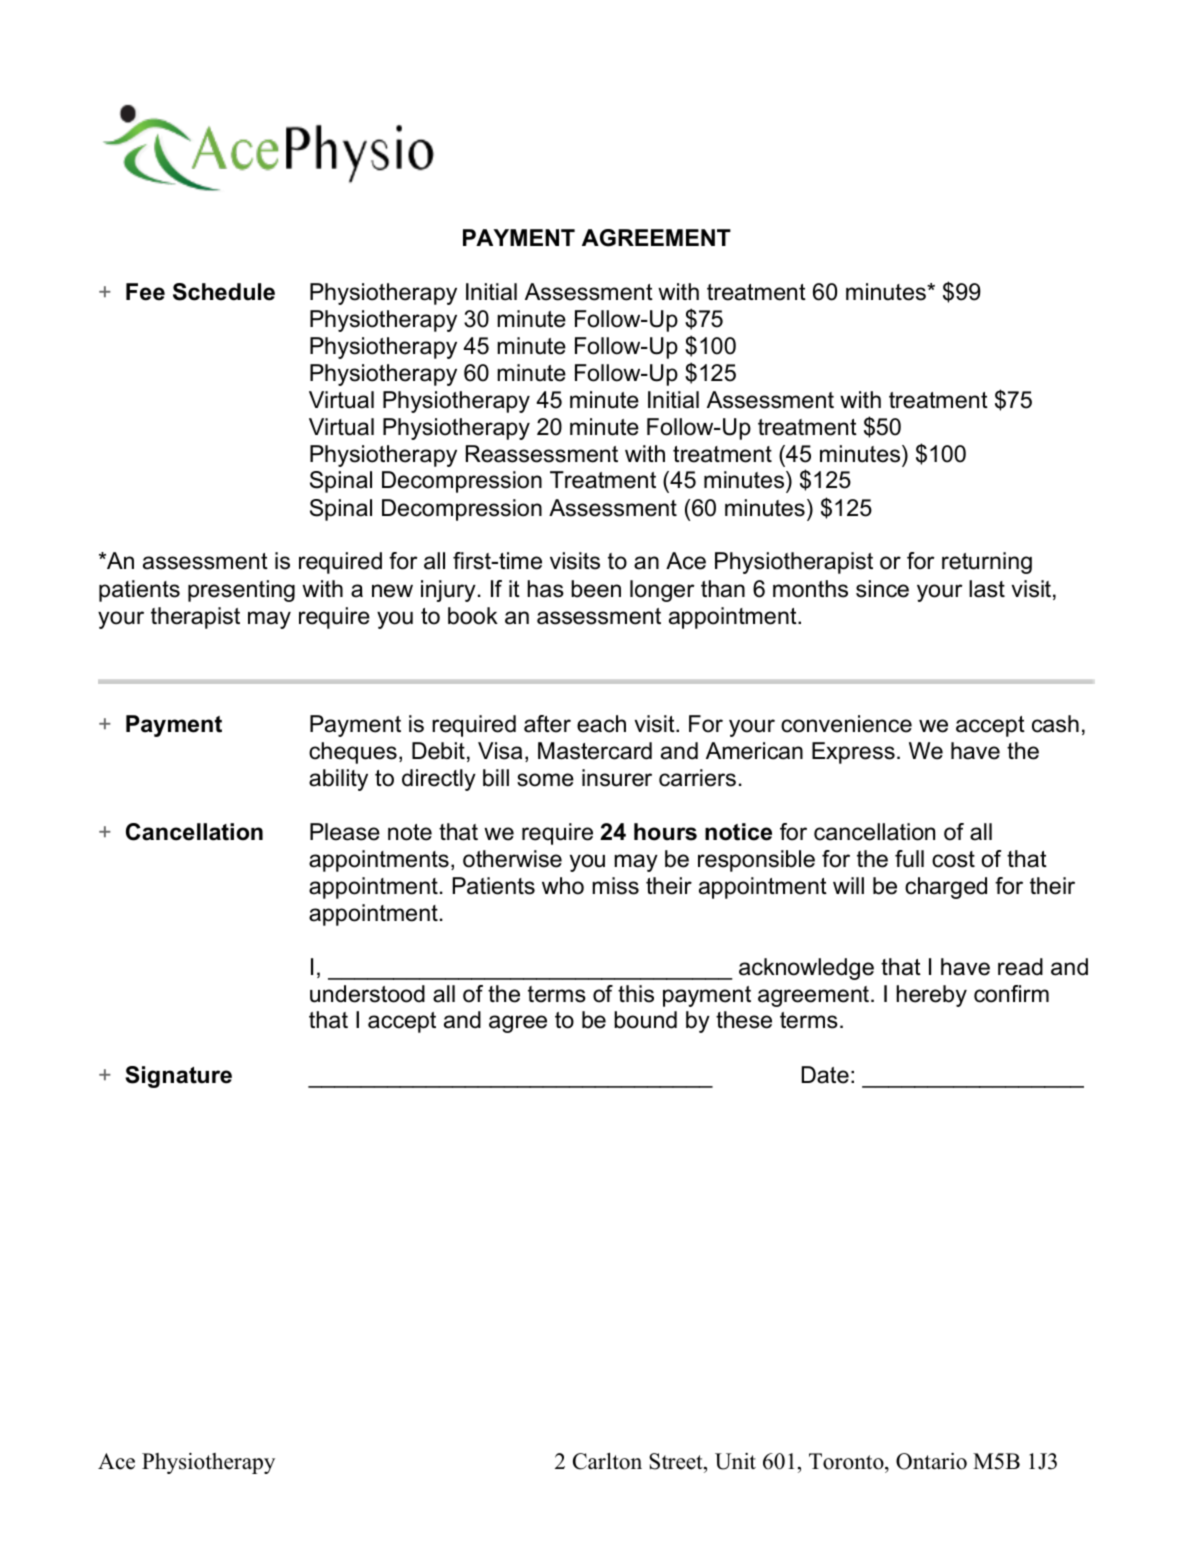  I want to click on Date, so click(825, 1075).
